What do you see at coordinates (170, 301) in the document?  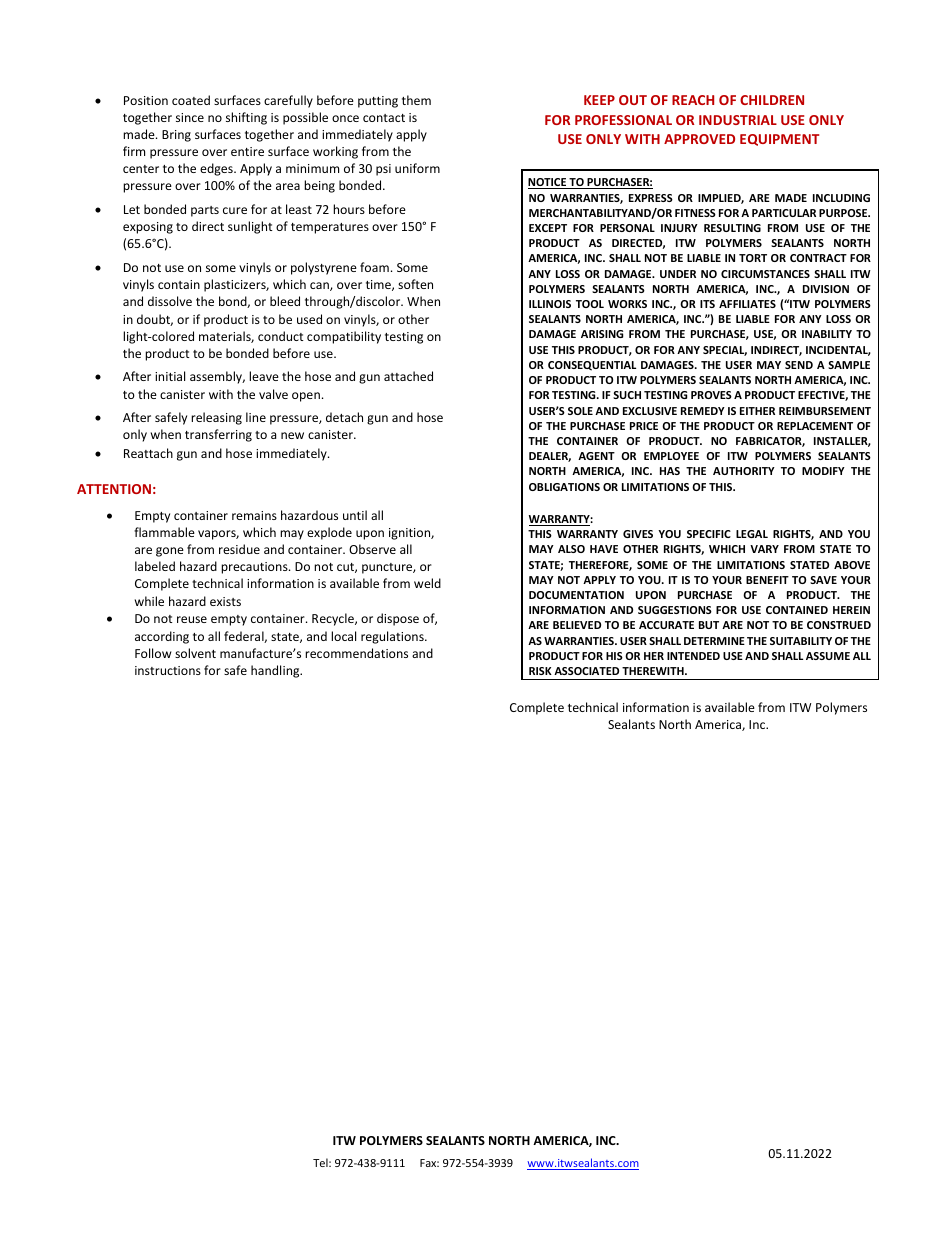 I see `dissolve` at bounding box center [170, 301].
